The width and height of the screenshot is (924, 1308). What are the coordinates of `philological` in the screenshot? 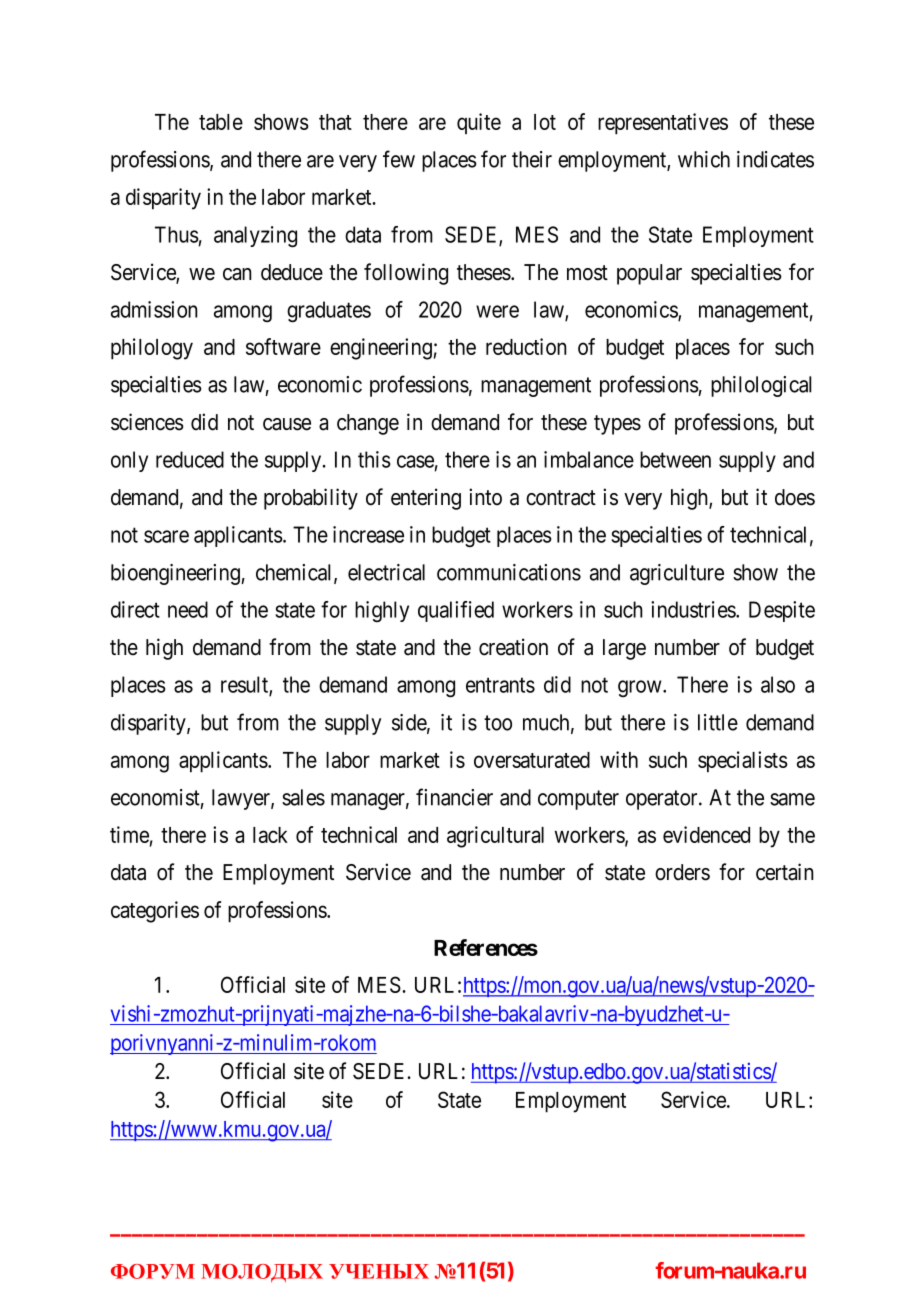 It's located at (761, 386).
